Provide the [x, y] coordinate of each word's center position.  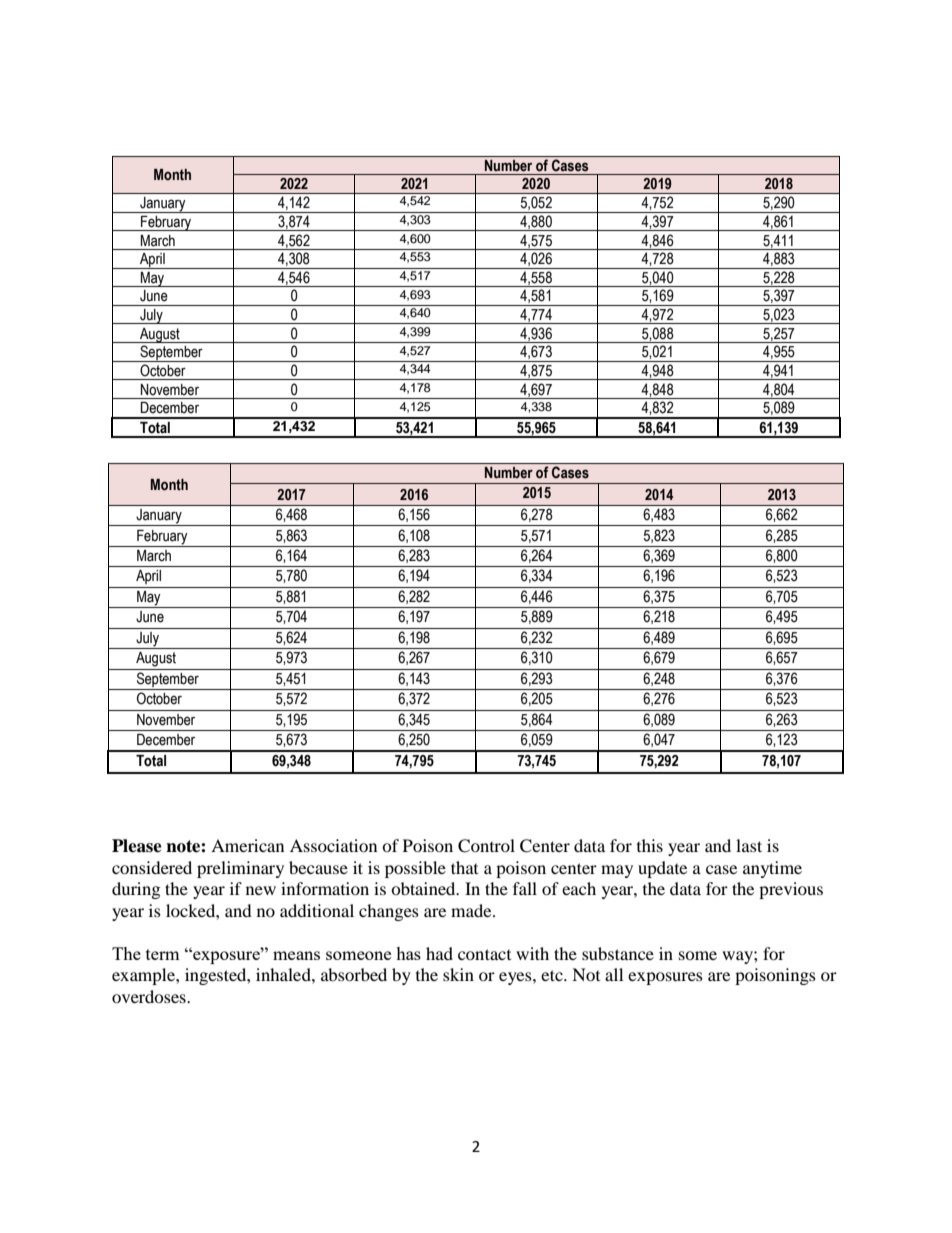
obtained [424, 888]
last [749, 845]
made [472, 910]
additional [317, 910]
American [247, 845]
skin [458, 974]
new [261, 890]
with [532, 953]
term [163, 954]
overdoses [150, 996]
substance [618, 953]
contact [484, 954]
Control [486, 846]
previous [791, 890]
